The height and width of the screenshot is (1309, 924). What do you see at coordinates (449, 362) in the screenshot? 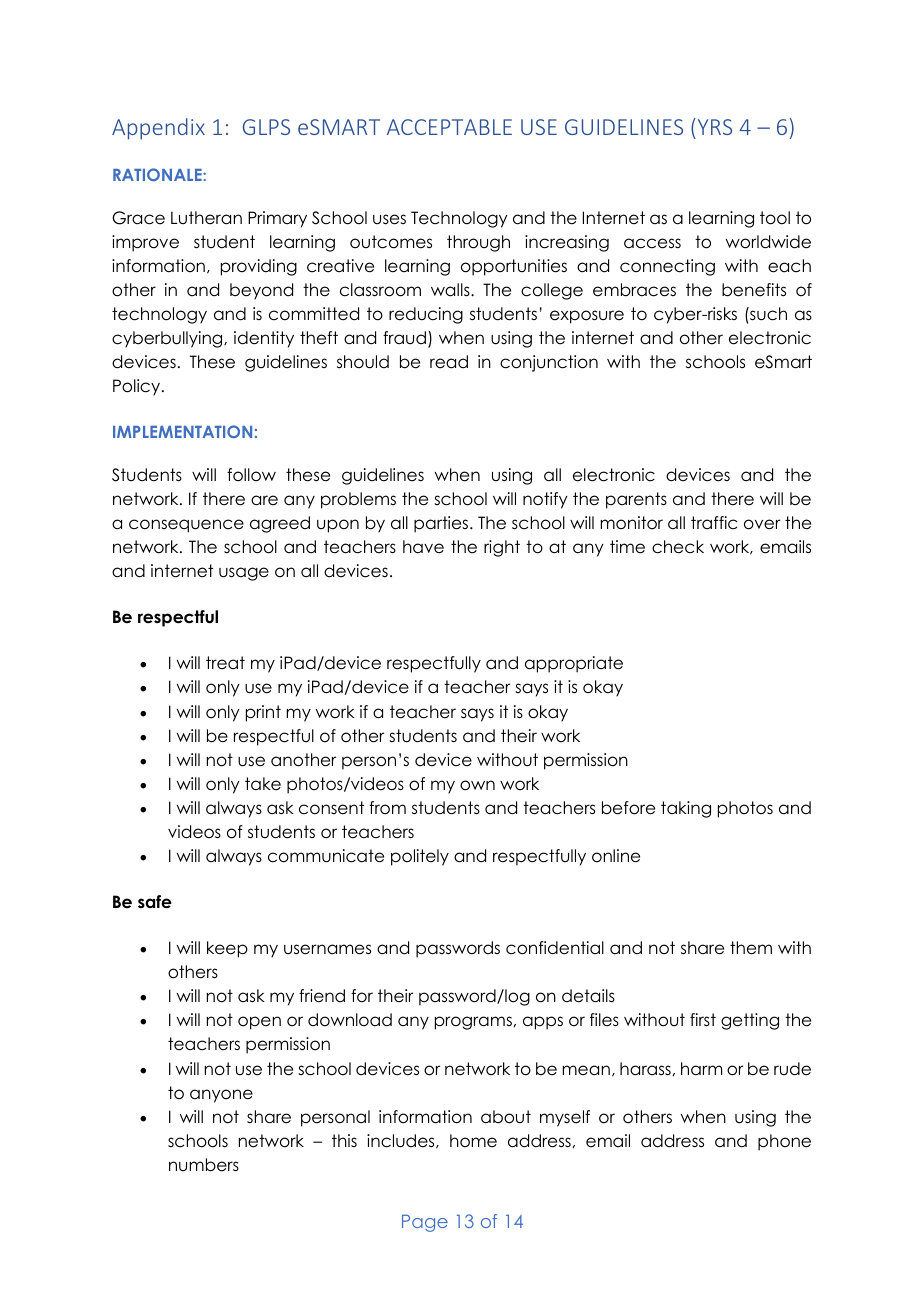
I see `read` at bounding box center [449, 362].
